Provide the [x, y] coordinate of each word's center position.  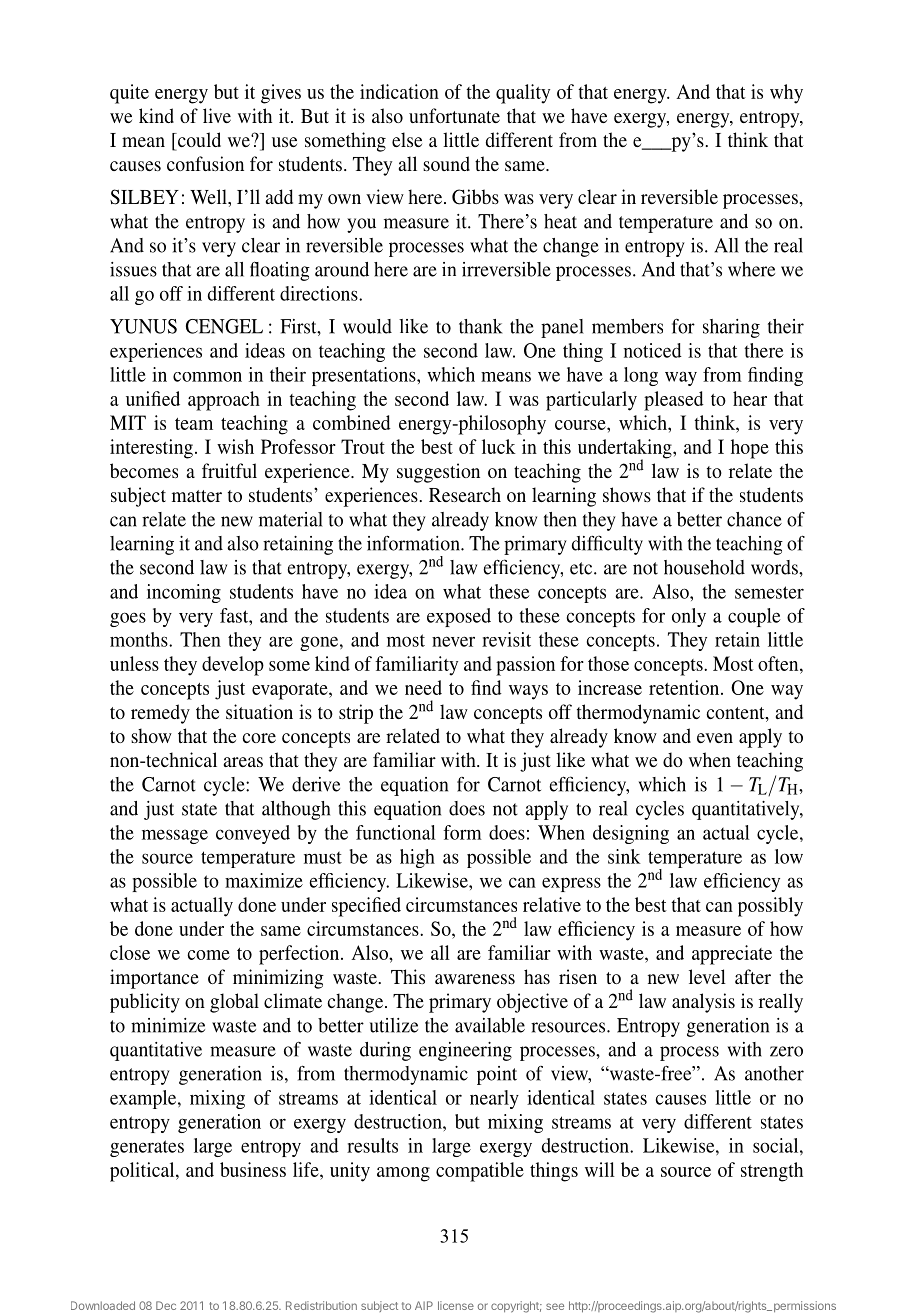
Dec [166, 1305]
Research [465, 494]
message [175, 836]
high [417, 858]
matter [197, 496]
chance [754, 519]
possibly [770, 907]
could [198, 141]
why [786, 94]
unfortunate [454, 115]
